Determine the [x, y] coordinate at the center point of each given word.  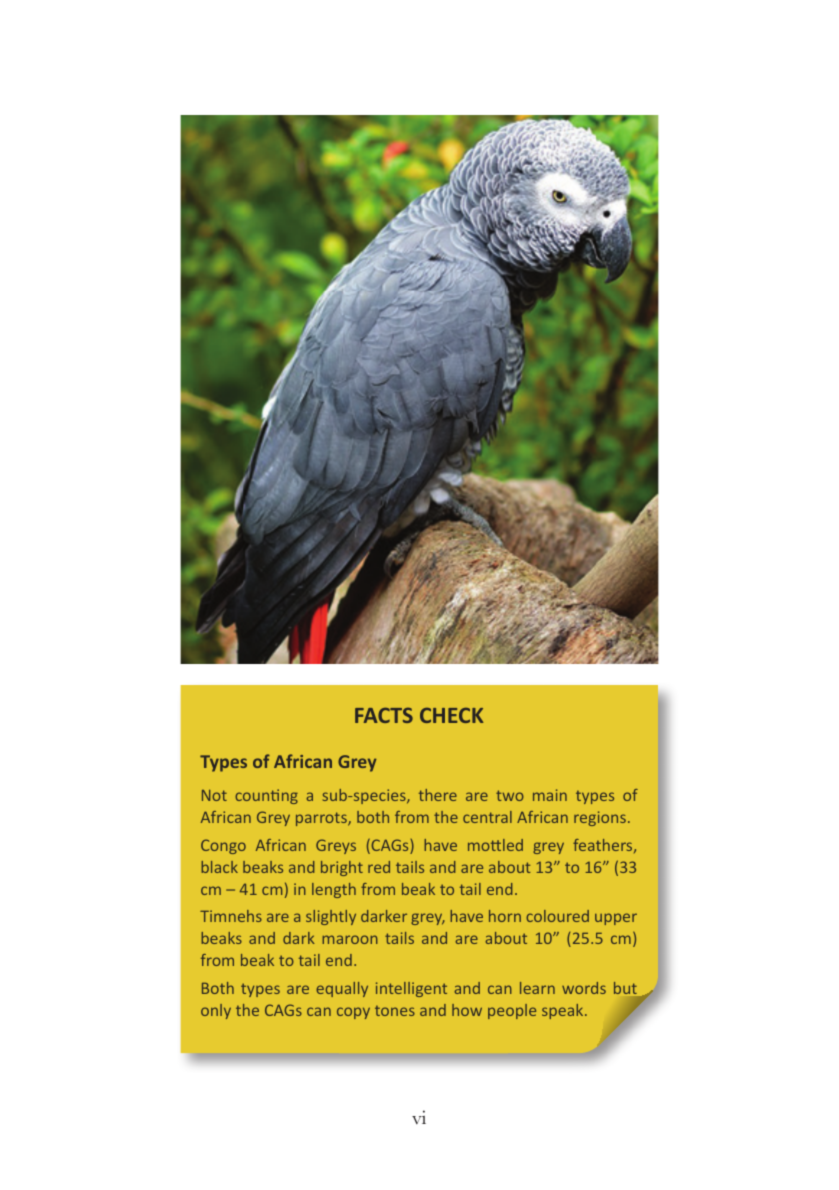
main [550, 795]
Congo [223, 846]
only [216, 1011]
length [334, 890]
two [510, 795]
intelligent [411, 989]
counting [266, 796]
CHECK [451, 715]
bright [342, 868]
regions [600, 818]
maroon [350, 939]
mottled [495, 845]
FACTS [384, 715]
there [438, 795]
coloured [557, 916]
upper [616, 919]
